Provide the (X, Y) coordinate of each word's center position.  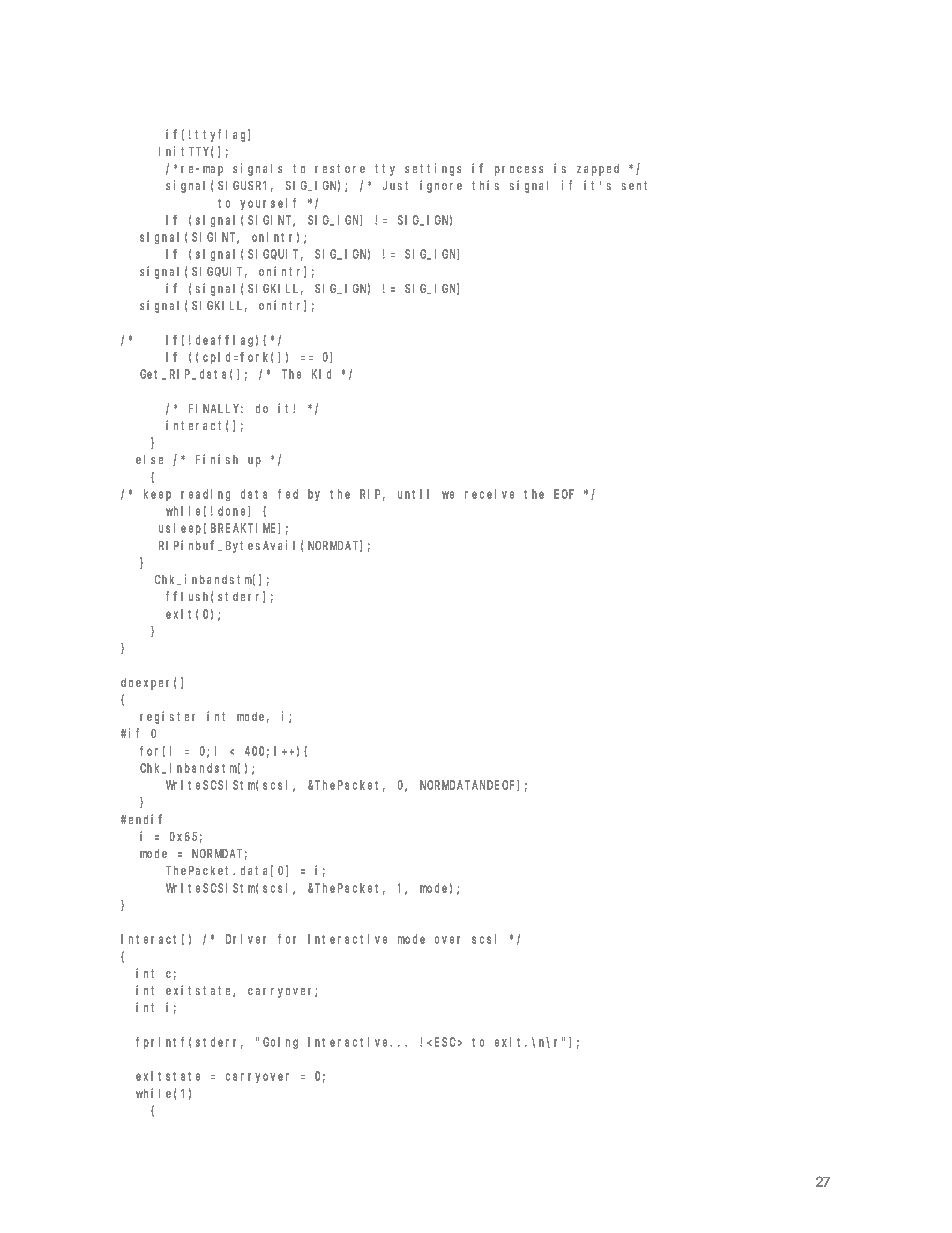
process (519, 171)
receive (489, 494)
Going (280, 1043)
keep (157, 495)
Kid (321, 374)
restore (340, 168)
